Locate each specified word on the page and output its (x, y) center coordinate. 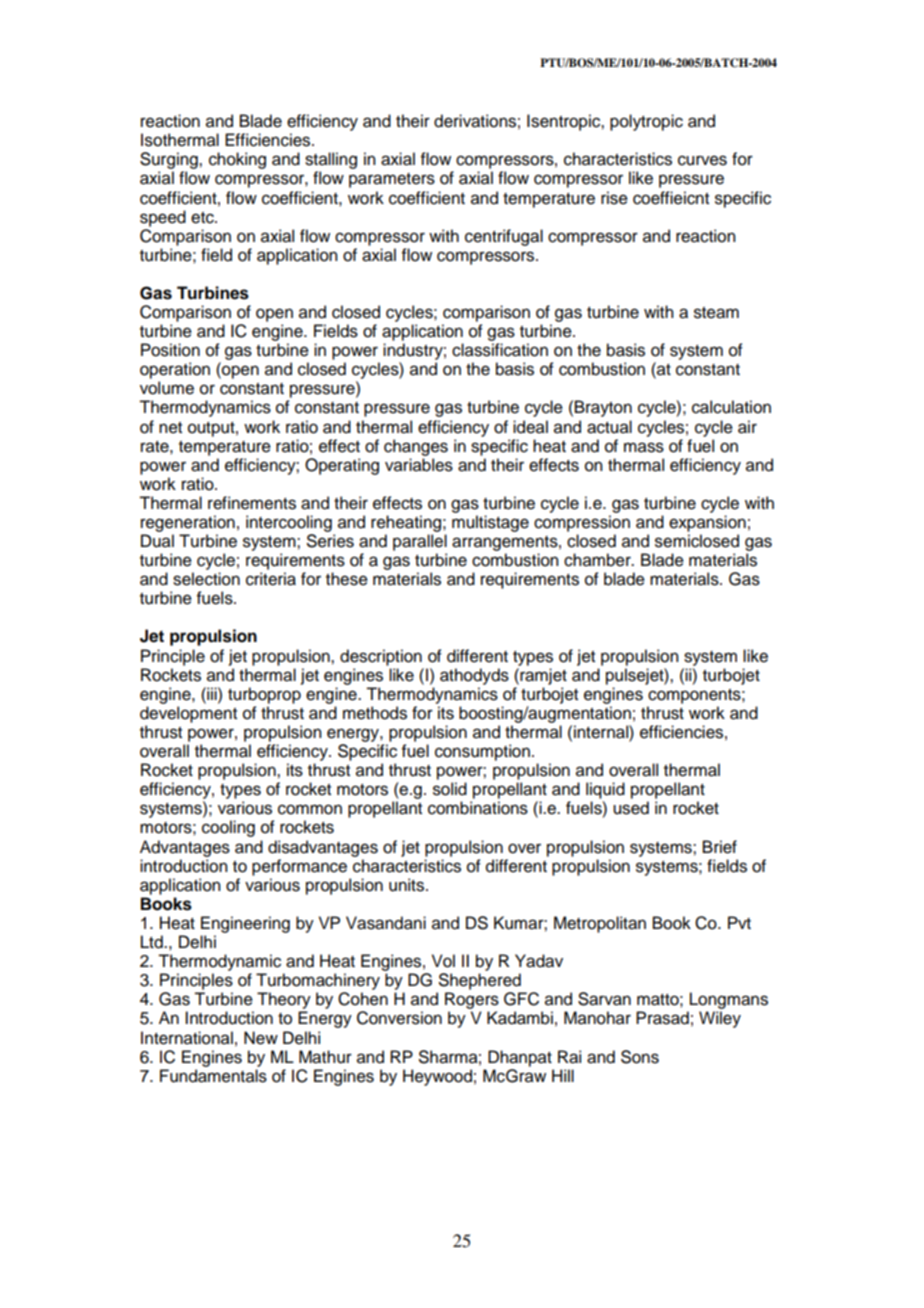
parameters (392, 180)
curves (702, 160)
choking (237, 160)
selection (206, 579)
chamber (598, 560)
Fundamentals (213, 1076)
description (381, 657)
